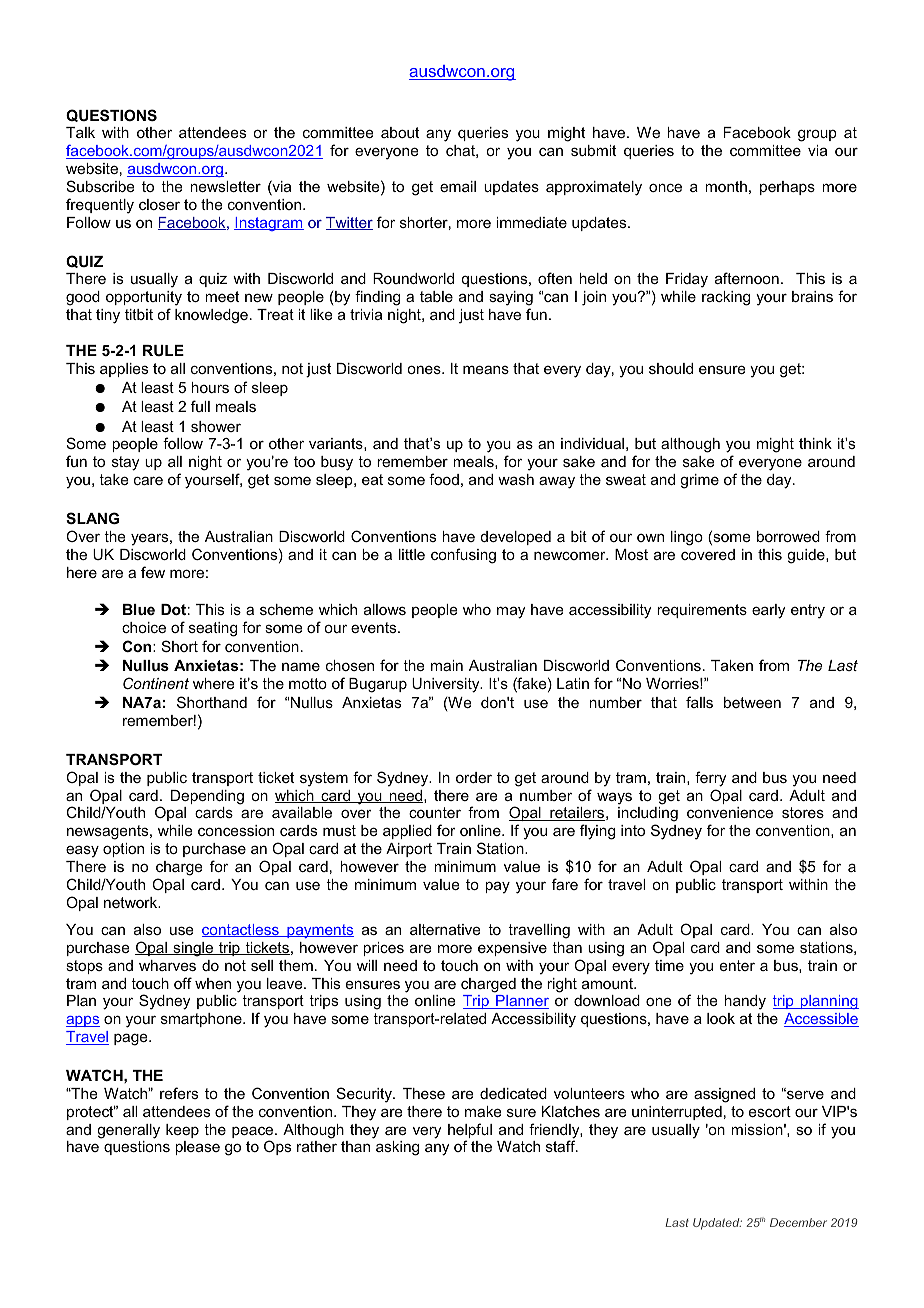  What do you see at coordinates (159, 204) in the image?
I see `closer` at bounding box center [159, 204].
